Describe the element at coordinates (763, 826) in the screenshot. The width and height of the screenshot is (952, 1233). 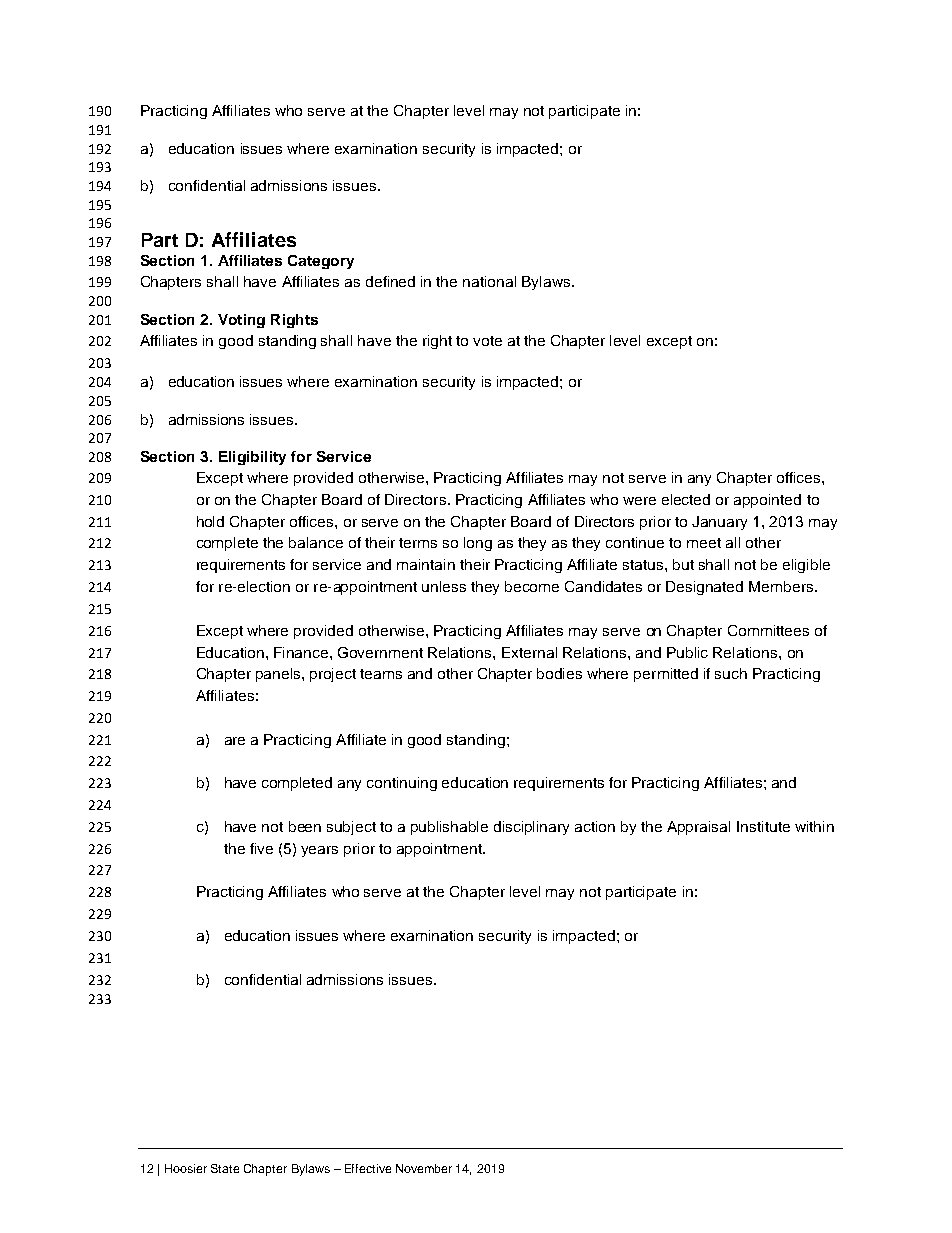
I see `Institute` at that location.
